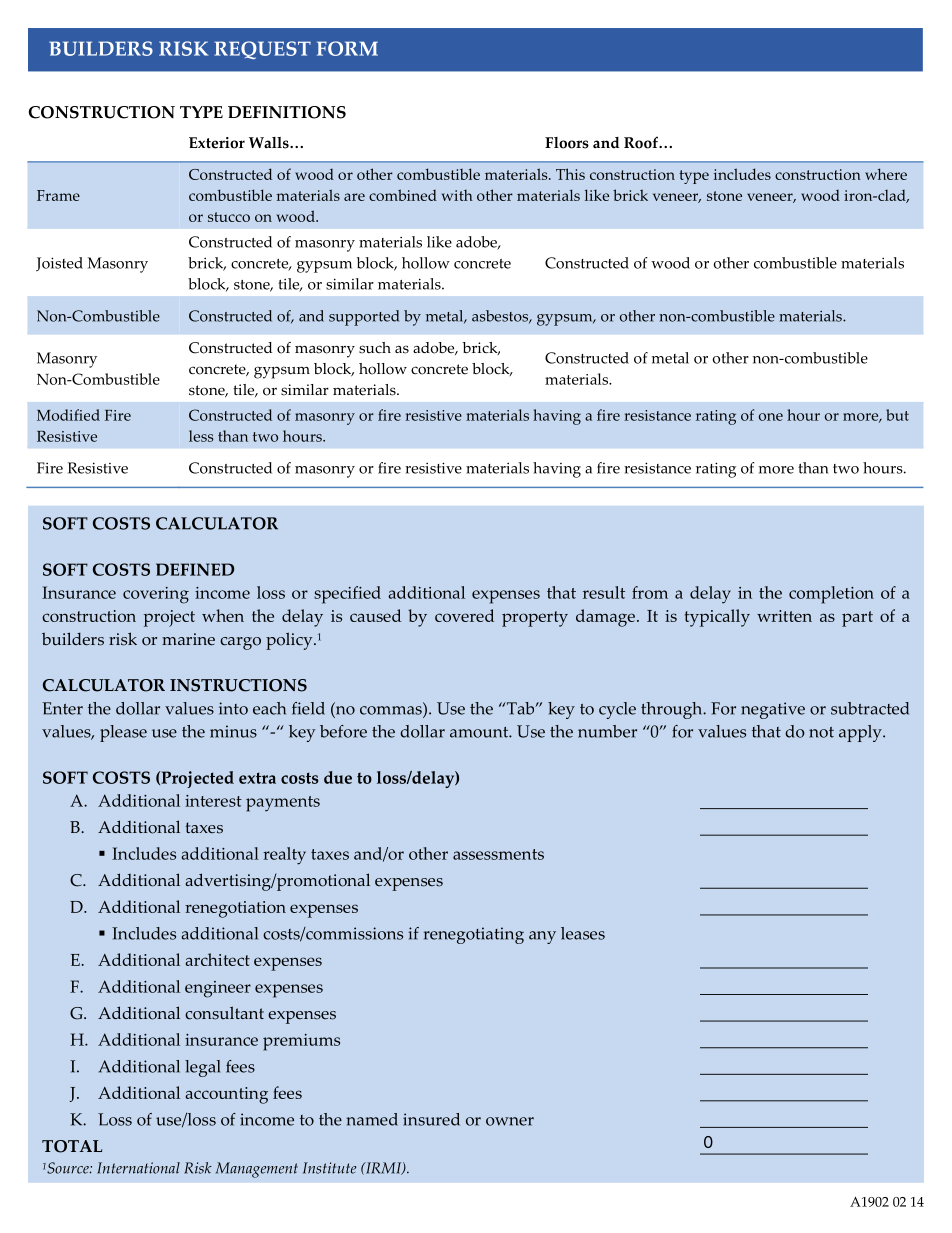  Describe the element at coordinates (510, 1121) in the image. I see `owner` at that location.
